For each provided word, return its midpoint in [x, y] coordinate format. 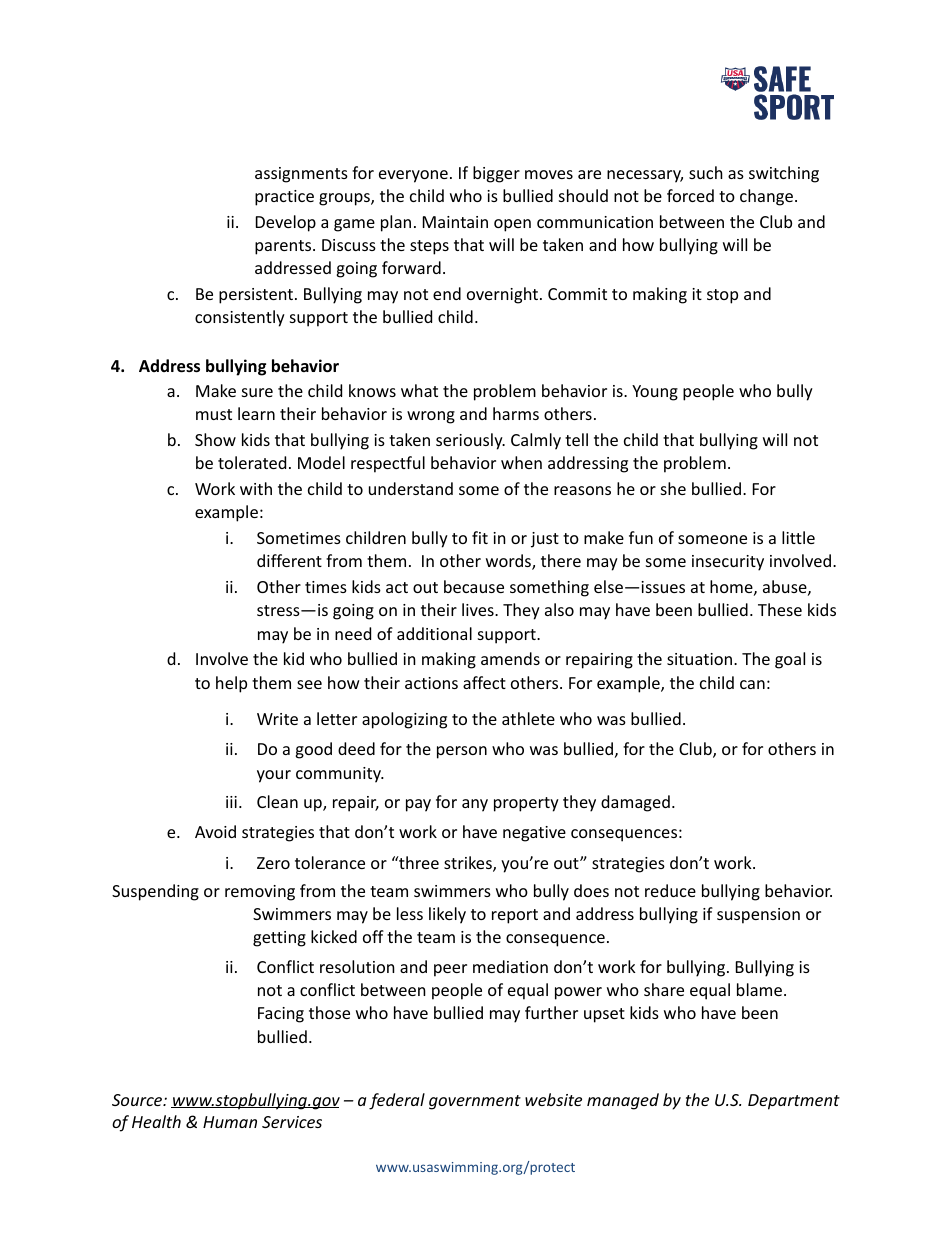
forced [690, 195]
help [231, 684]
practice [284, 198]
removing [260, 893]
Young [655, 393]
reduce [670, 890]
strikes [469, 864]
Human [230, 1122]
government [475, 1102]
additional [434, 633]
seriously [470, 441]
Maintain [455, 222]
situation [701, 659]
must [214, 414]
